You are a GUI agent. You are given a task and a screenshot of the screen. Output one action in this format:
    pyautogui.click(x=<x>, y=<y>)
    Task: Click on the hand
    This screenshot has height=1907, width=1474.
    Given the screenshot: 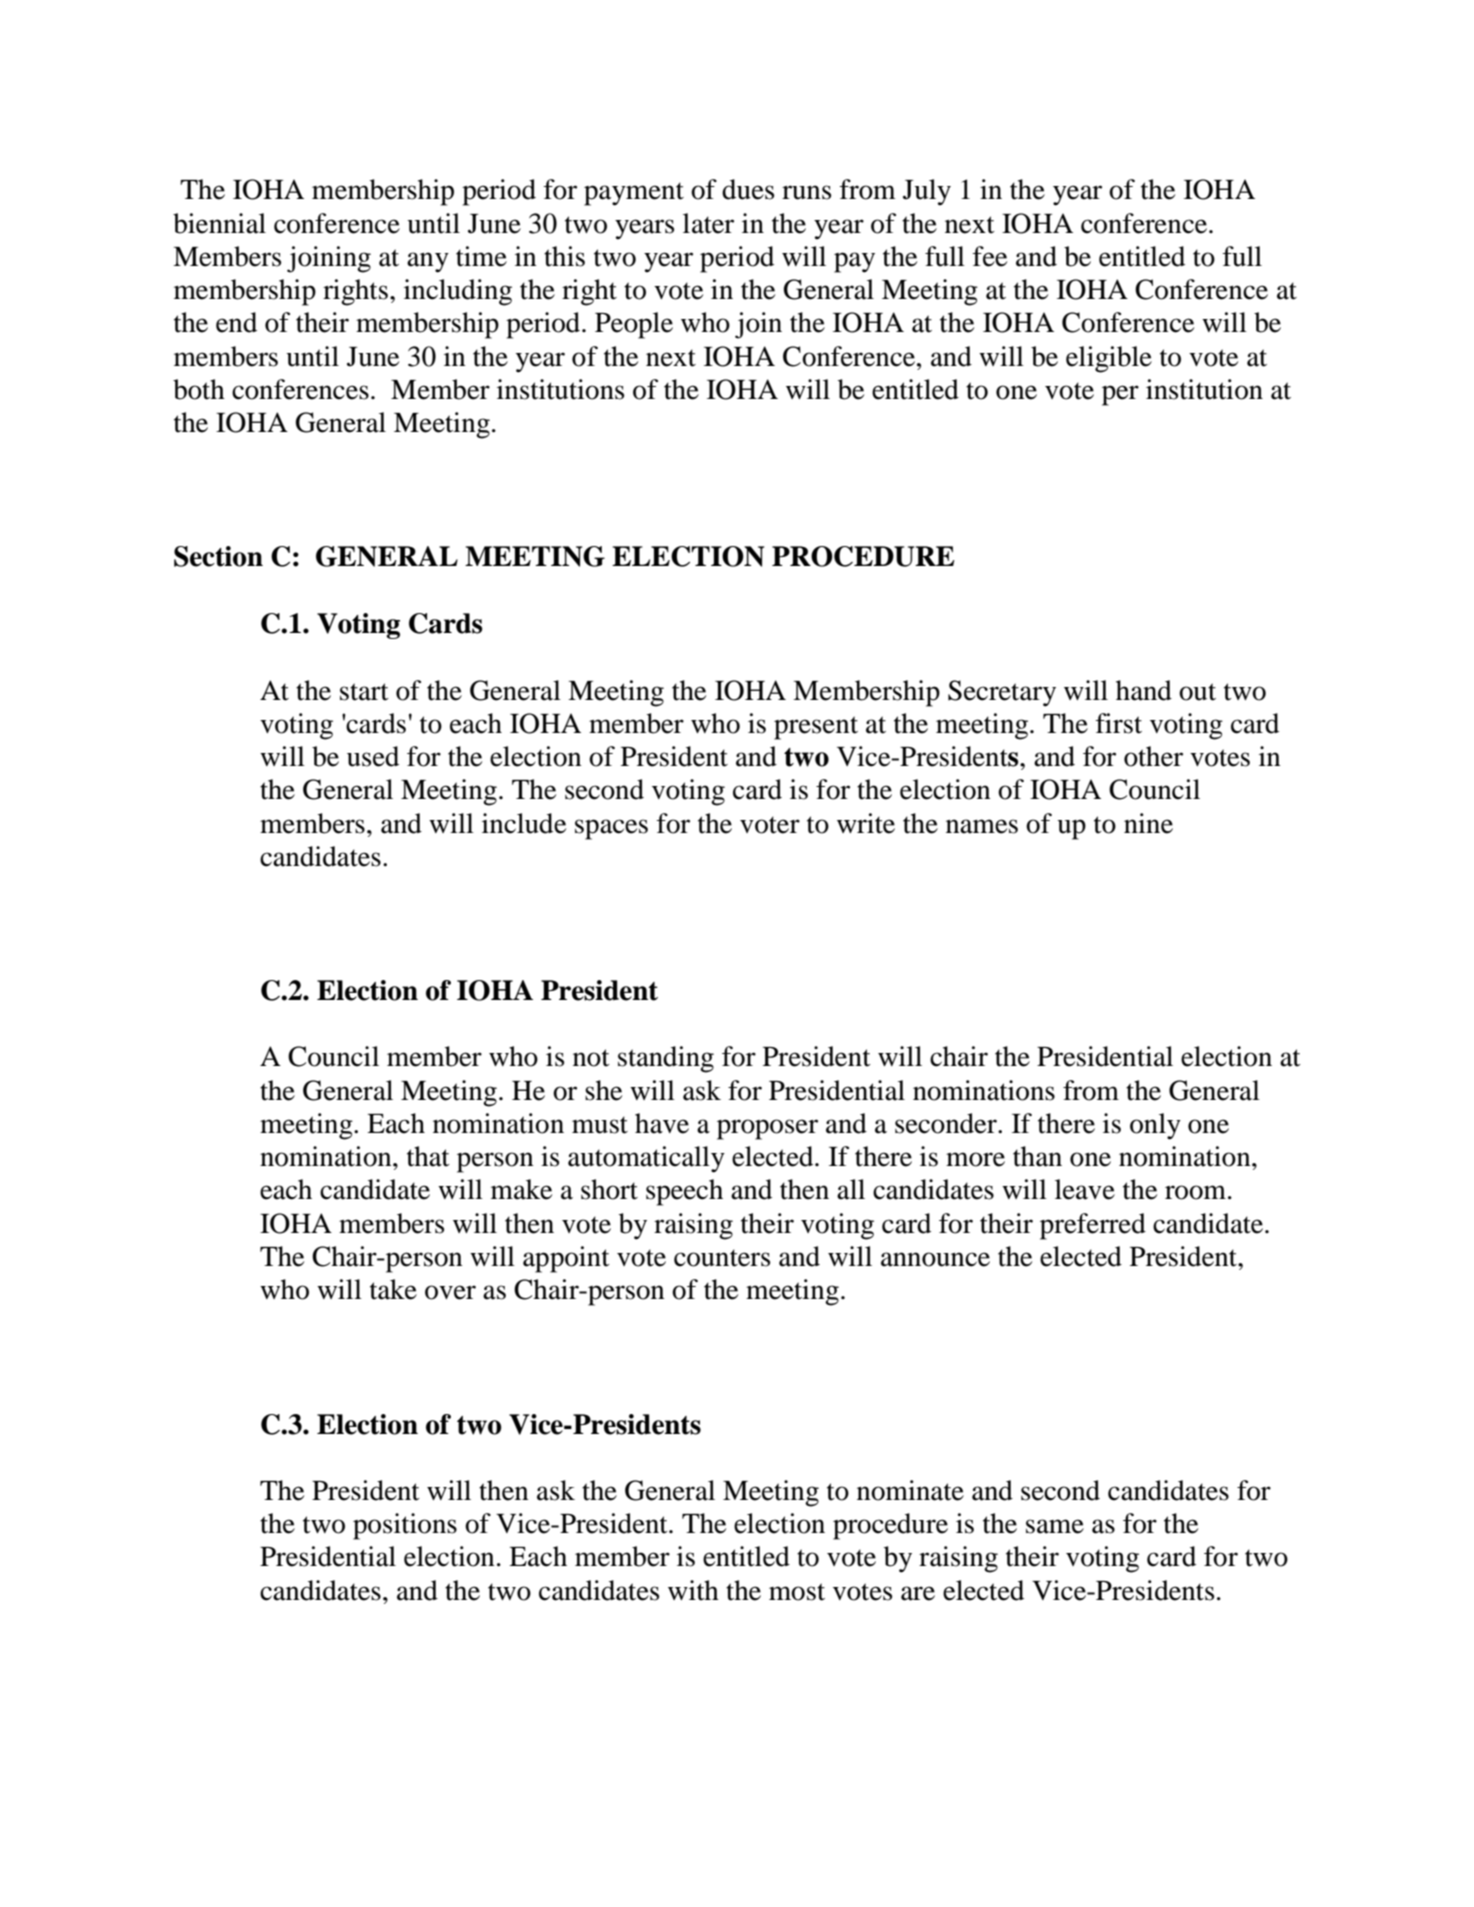 What is the action you would take?
    pyautogui.click(x=1144, y=690)
